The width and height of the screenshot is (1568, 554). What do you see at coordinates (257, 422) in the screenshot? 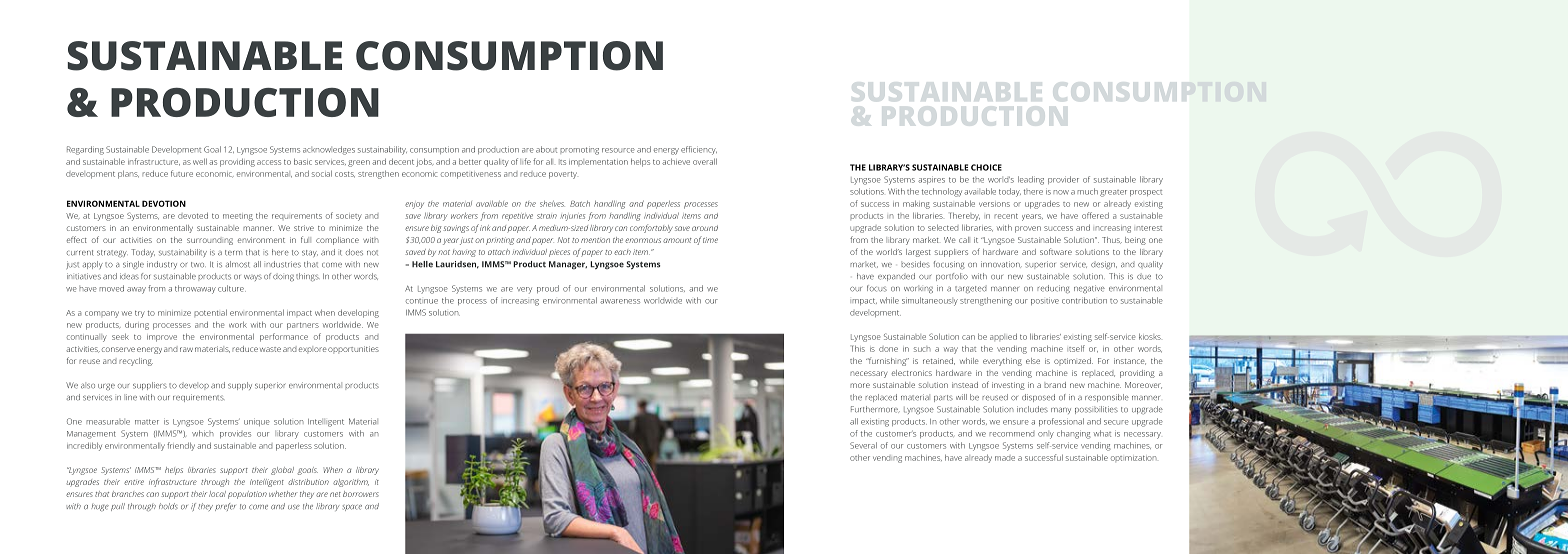
I see `unique` at bounding box center [257, 422].
